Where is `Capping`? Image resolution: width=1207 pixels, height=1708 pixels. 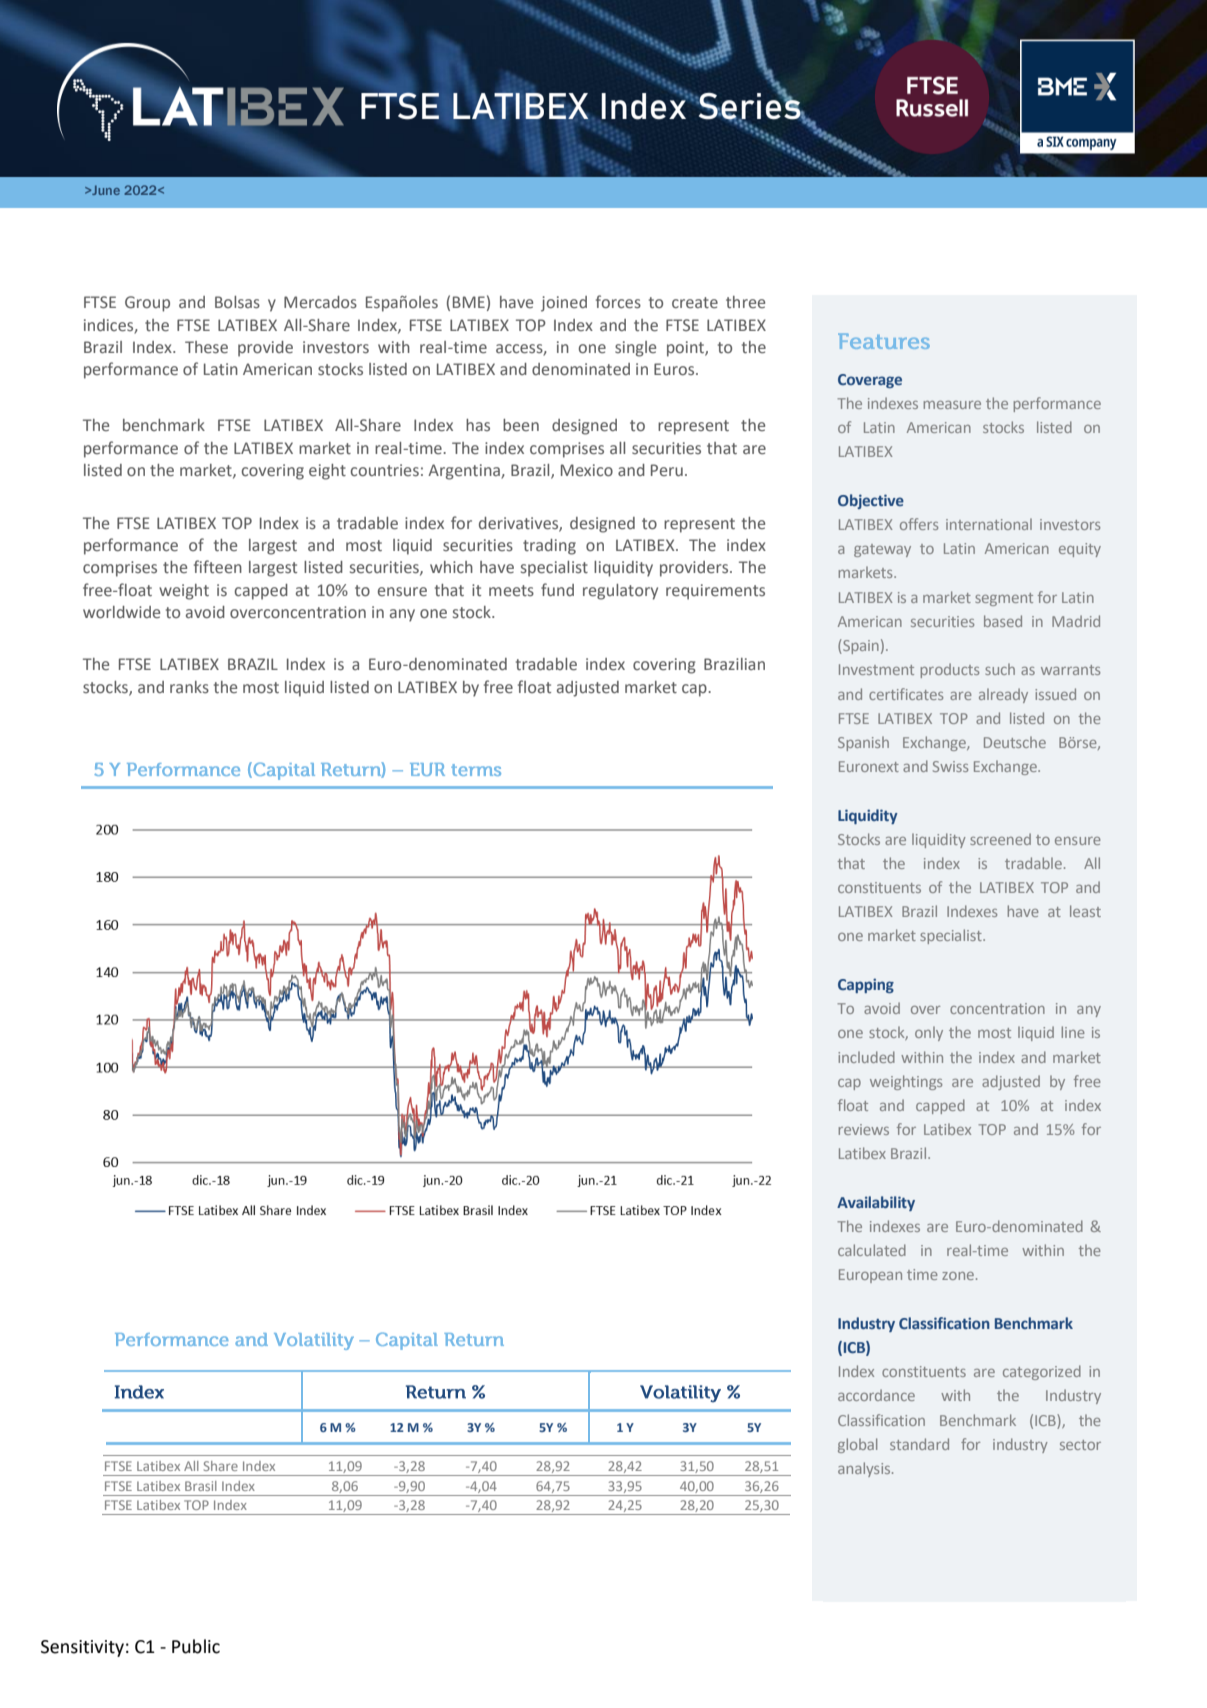
Capping is located at coordinates (866, 985).
